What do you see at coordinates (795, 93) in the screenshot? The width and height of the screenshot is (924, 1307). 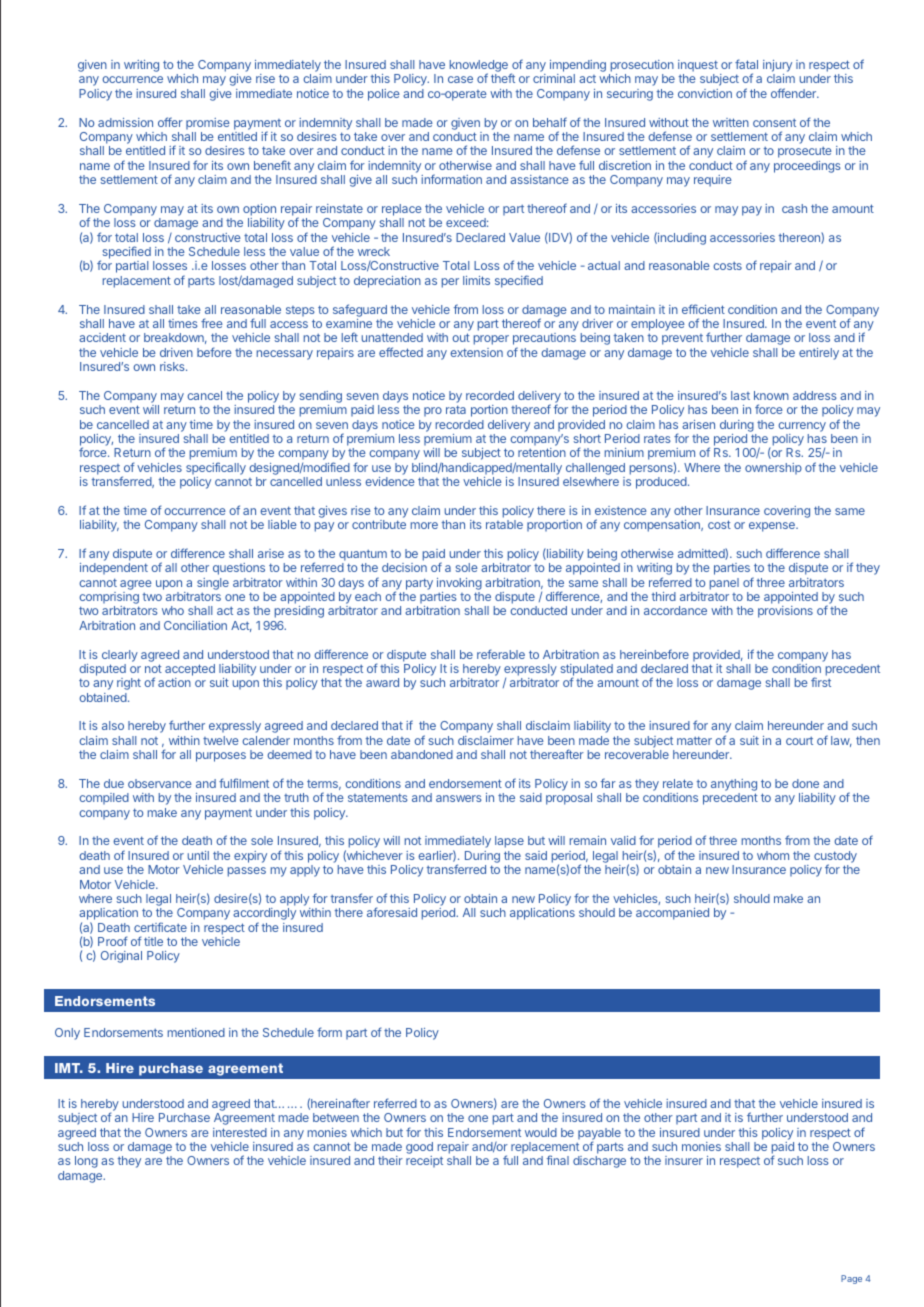 I see `offender` at bounding box center [795, 93].
